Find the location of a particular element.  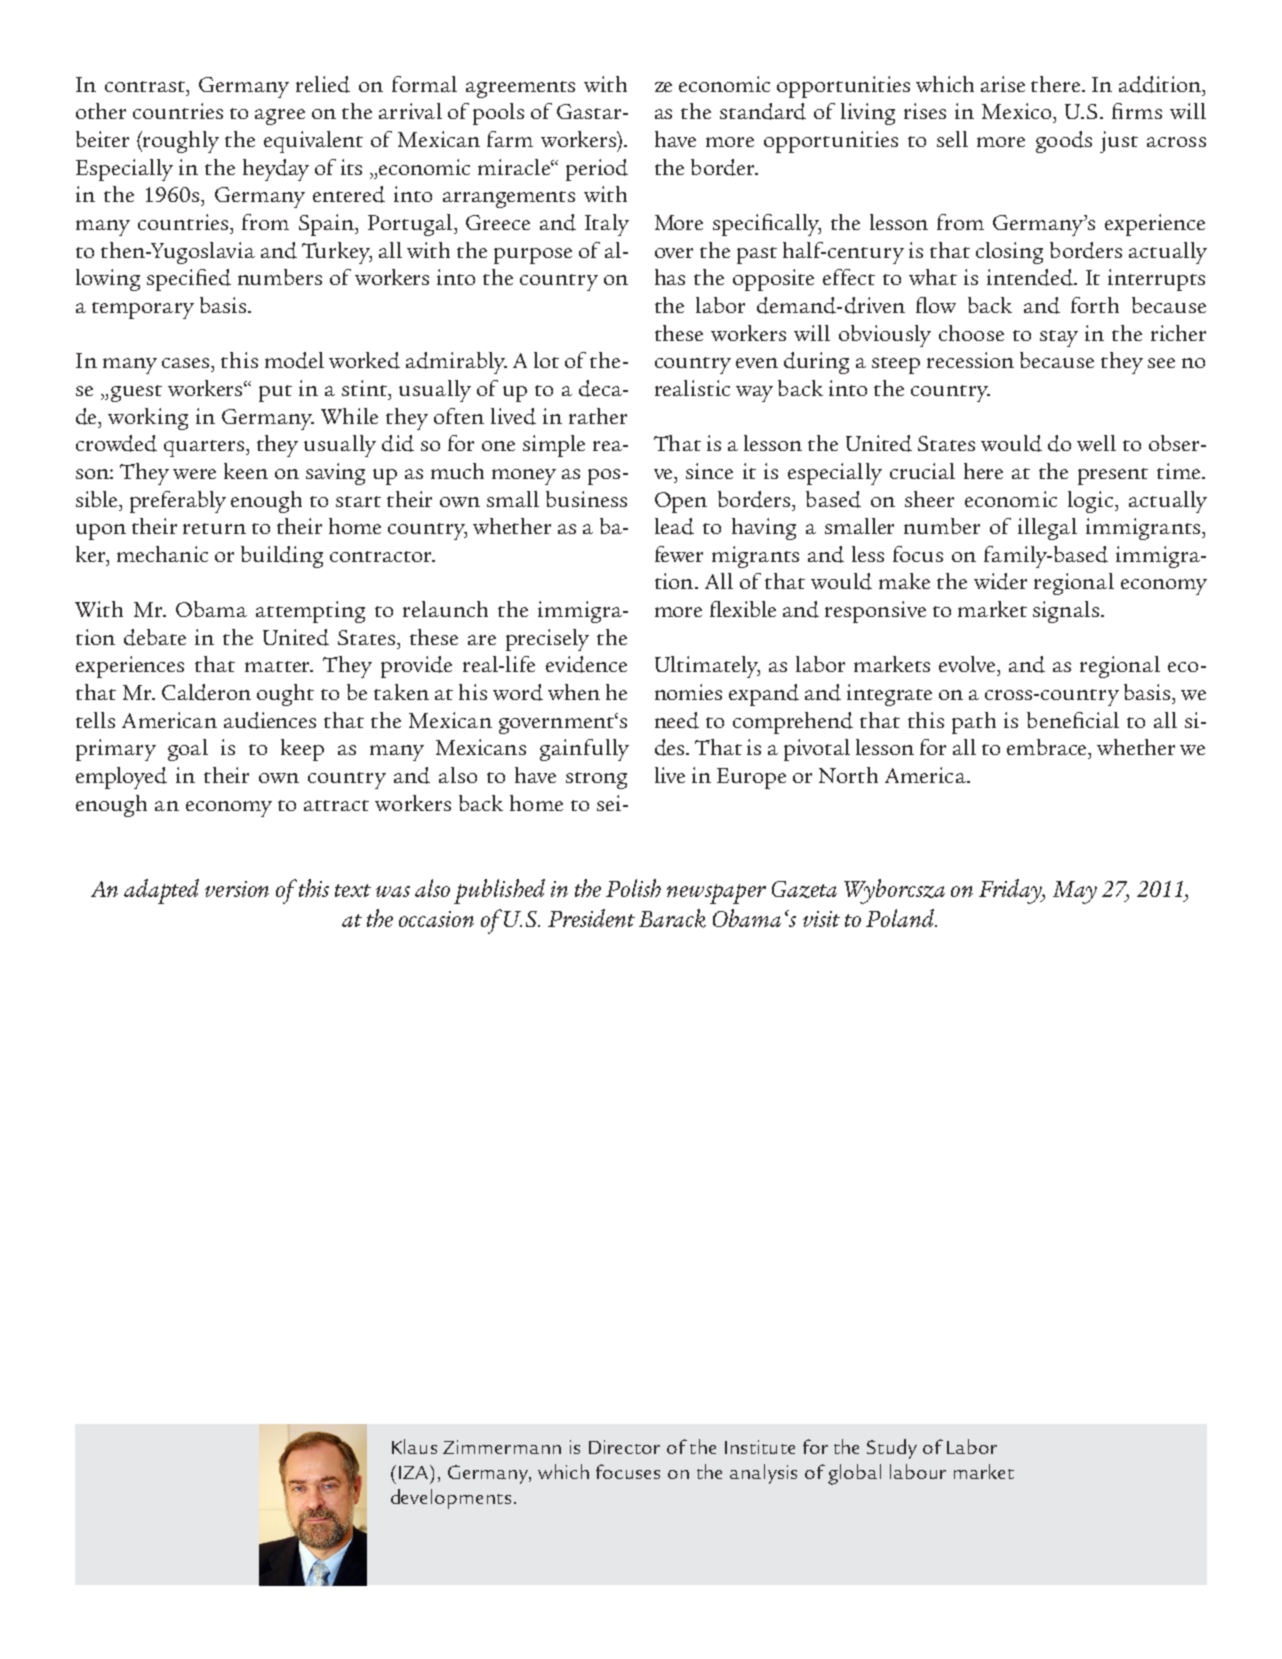

embrace is located at coordinates (1048, 747).
